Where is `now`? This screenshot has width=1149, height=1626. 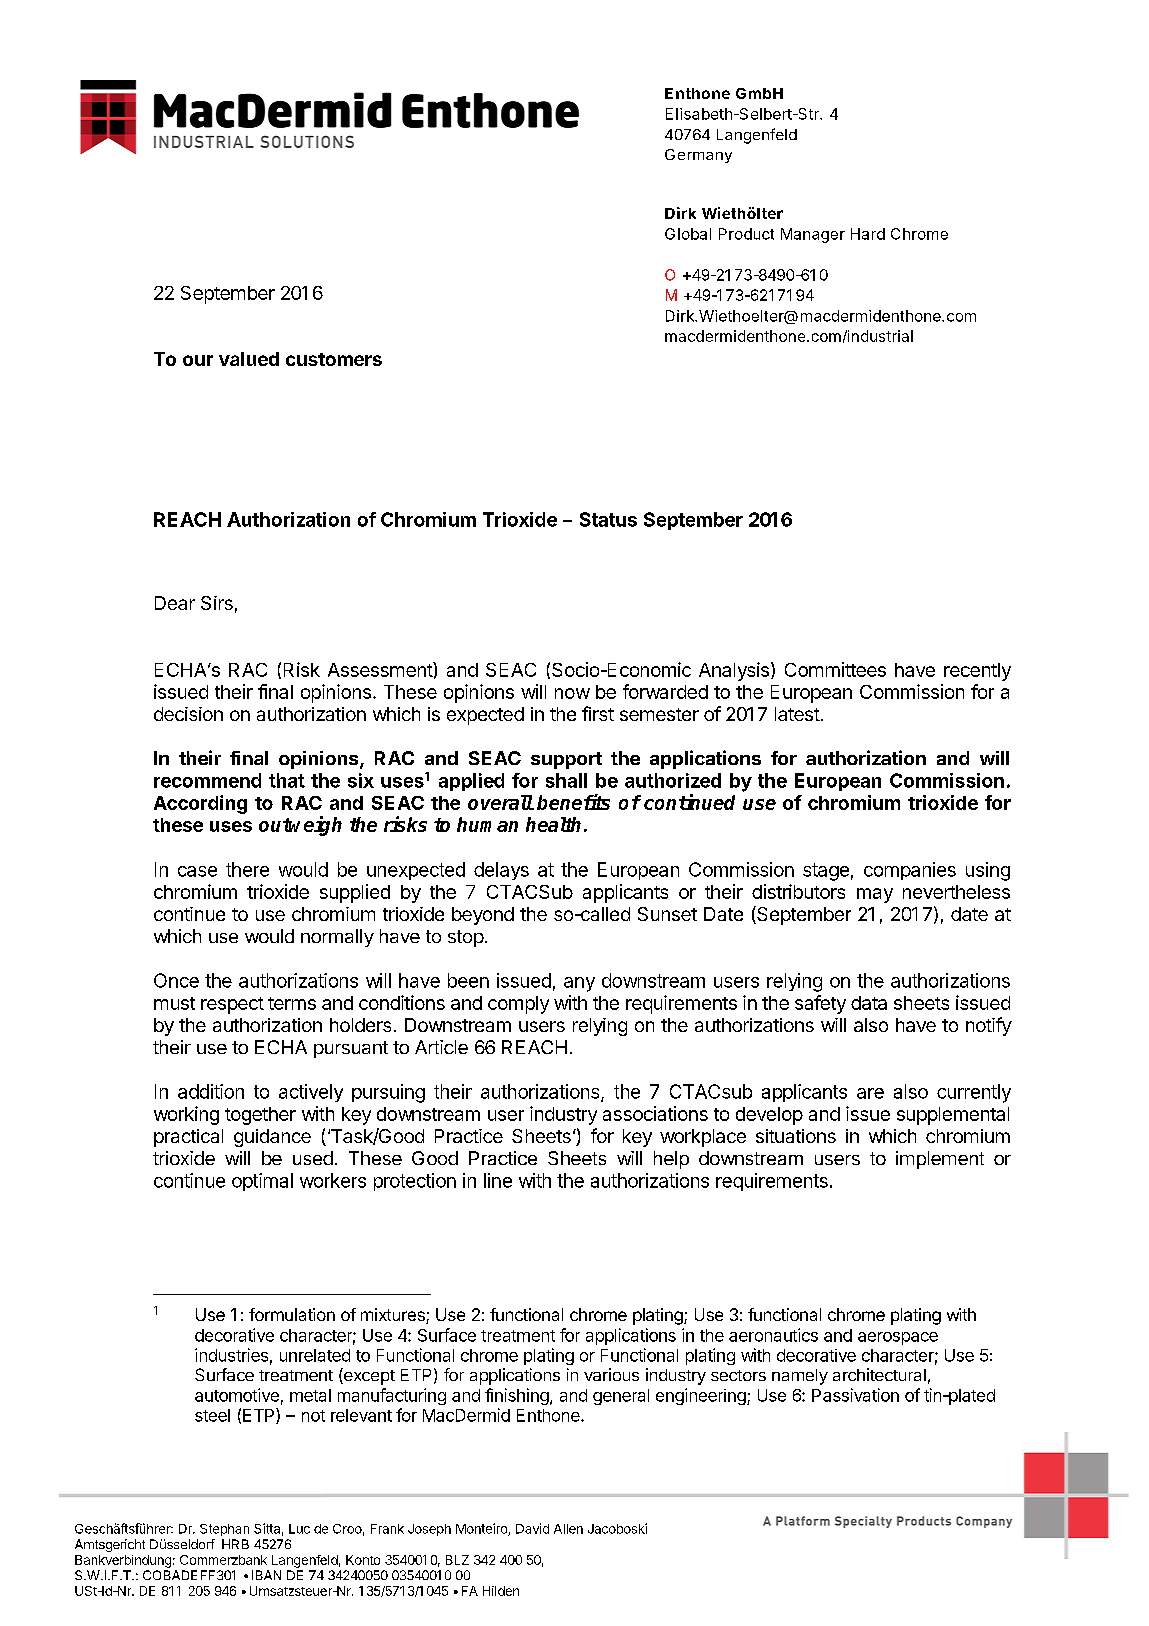 now is located at coordinates (572, 693).
